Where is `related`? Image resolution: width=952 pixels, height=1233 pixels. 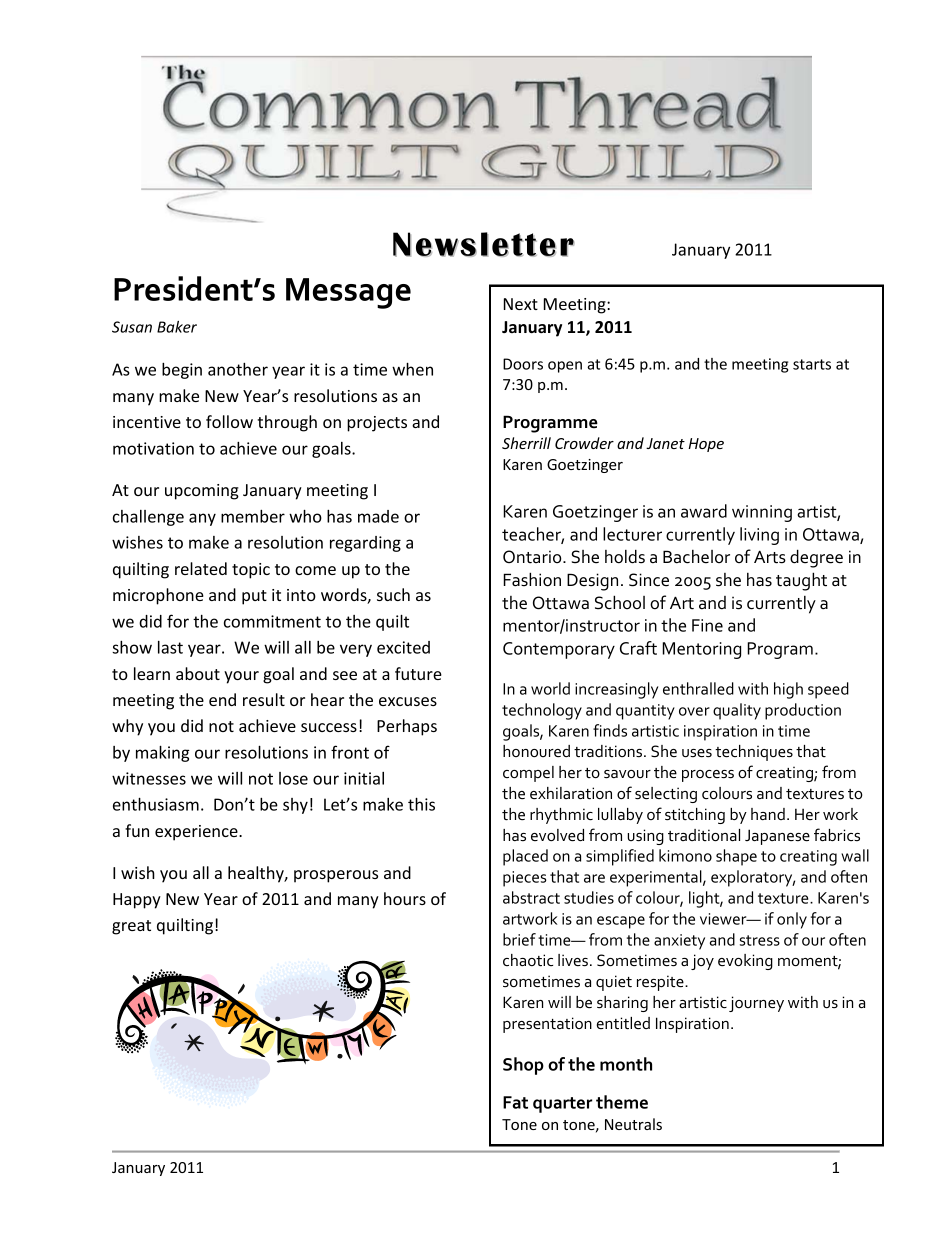
related is located at coordinates (201, 568).
